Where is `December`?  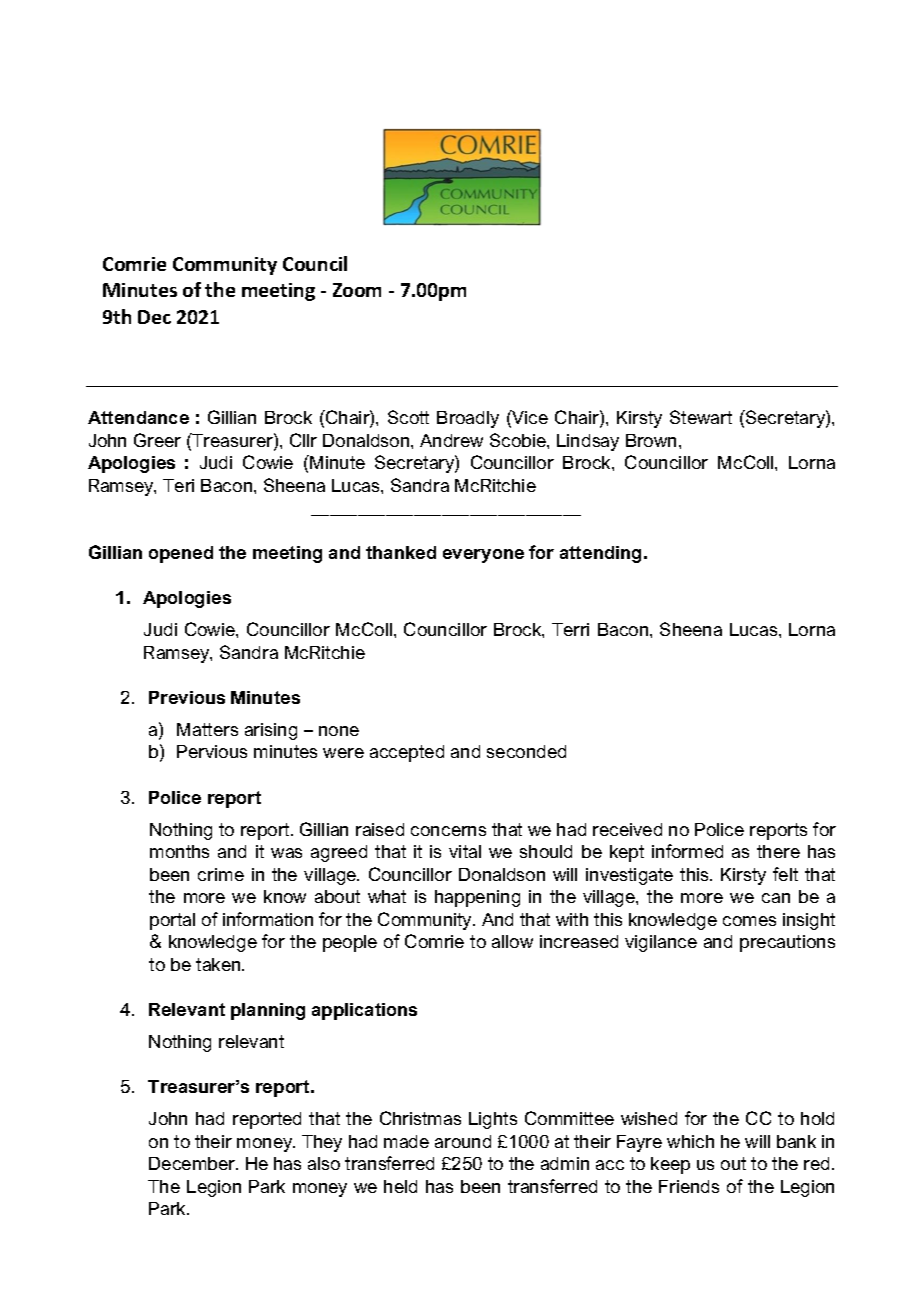 December is located at coordinates (193, 1163).
